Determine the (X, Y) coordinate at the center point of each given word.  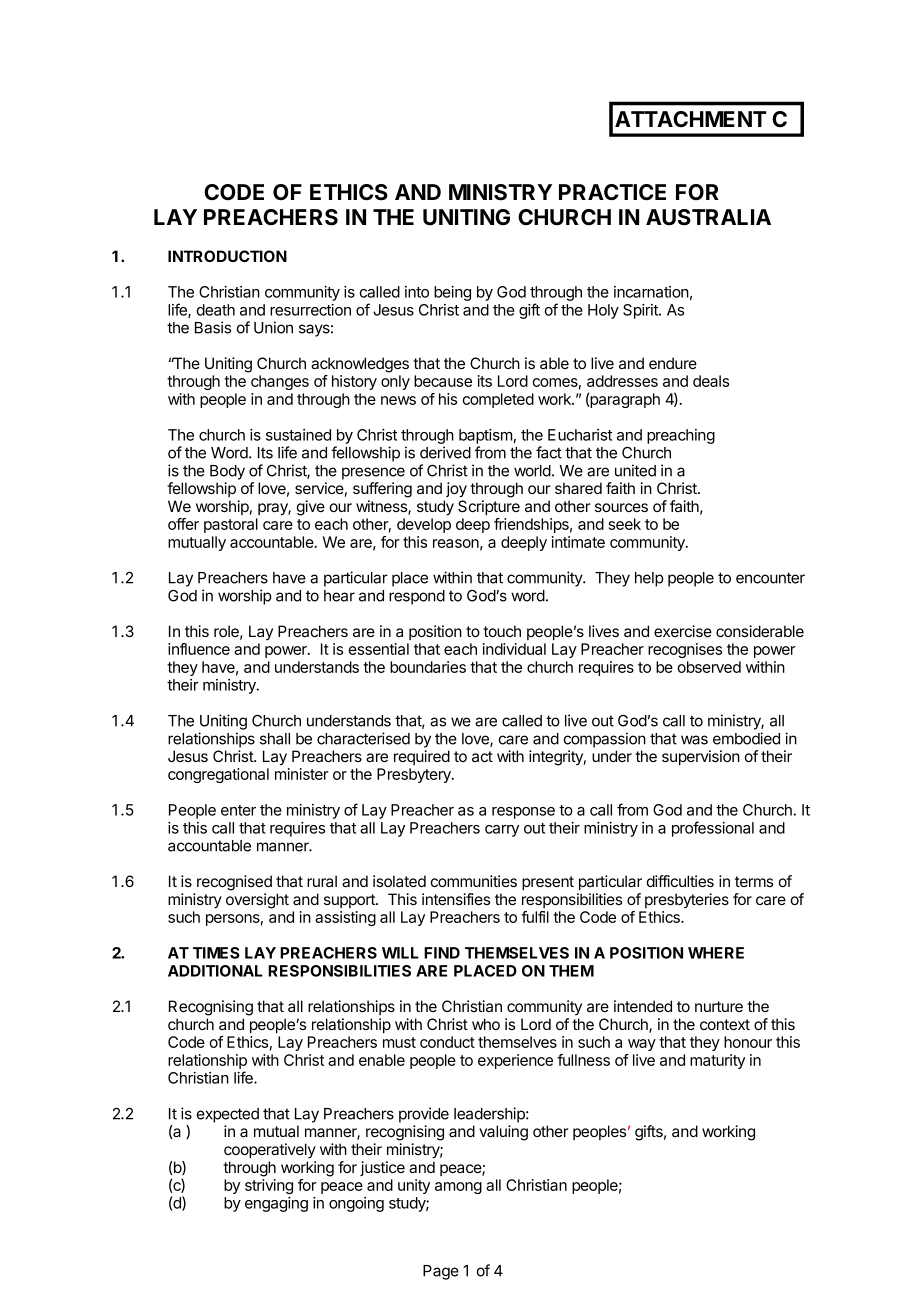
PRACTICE (612, 192)
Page (441, 1272)
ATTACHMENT (691, 119)
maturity (717, 1061)
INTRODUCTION (227, 256)
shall (275, 739)
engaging (276, 1204)
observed (709, 667)
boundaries (428, 667)
